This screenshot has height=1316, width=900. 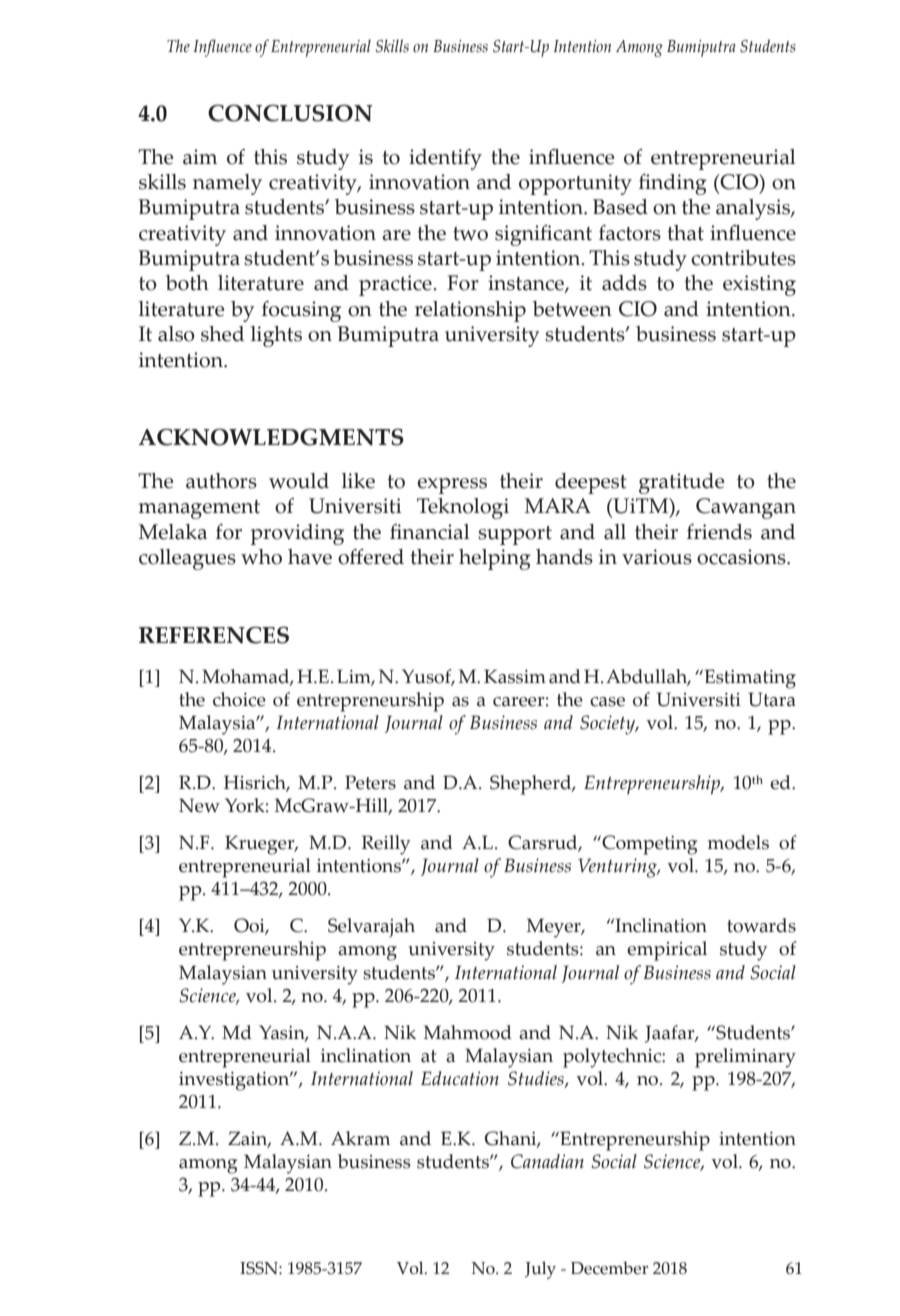 What do you see at coordinates (463, 508) in the screenshot?
I see `Teknologi` at bounding box center [463, 508].
